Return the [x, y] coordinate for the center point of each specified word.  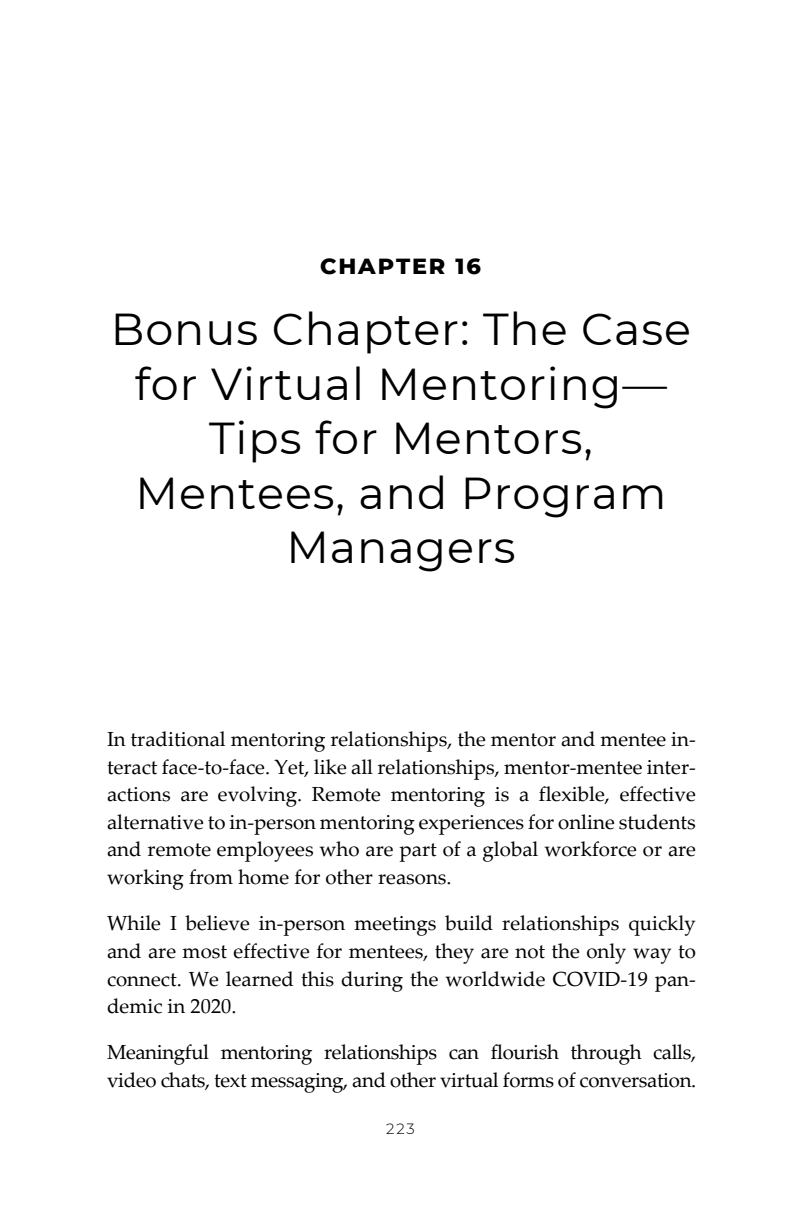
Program [564, 497]
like [330, 767]
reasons [413, 879]
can [464, 1054]
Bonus [186, 329]
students [657, 822]
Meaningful [158, 1054]
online [586, 822]
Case [636, 329]
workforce [591, 849]
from [211, 877]
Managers [402, 551]
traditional [178, 739]
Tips [254, 441]
